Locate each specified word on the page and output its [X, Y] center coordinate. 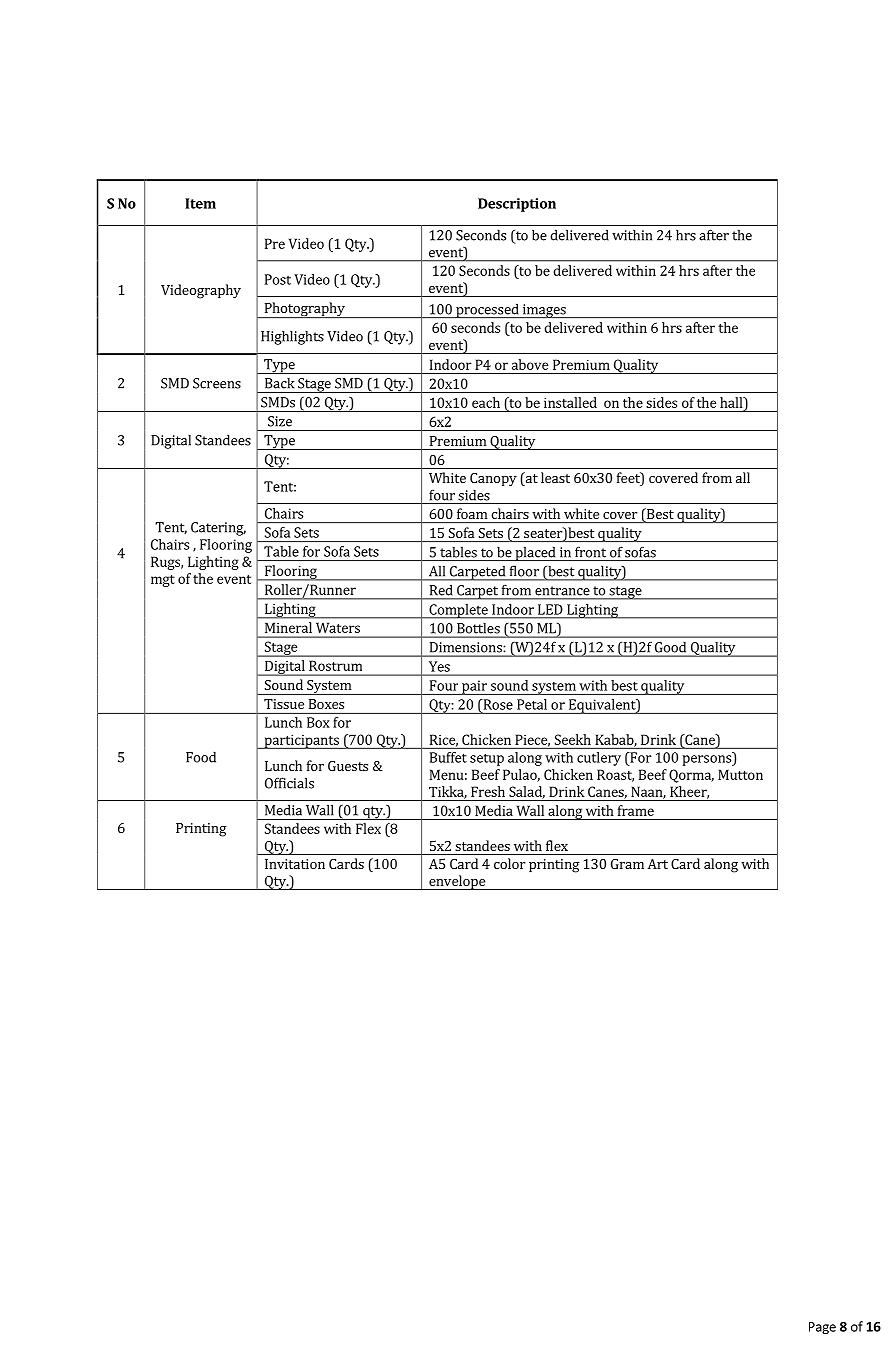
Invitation [295, 864]
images [544, 311]
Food [201, 757]
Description [517, 205]
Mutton [740, 774]
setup [487, 760]
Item [200, 203]
